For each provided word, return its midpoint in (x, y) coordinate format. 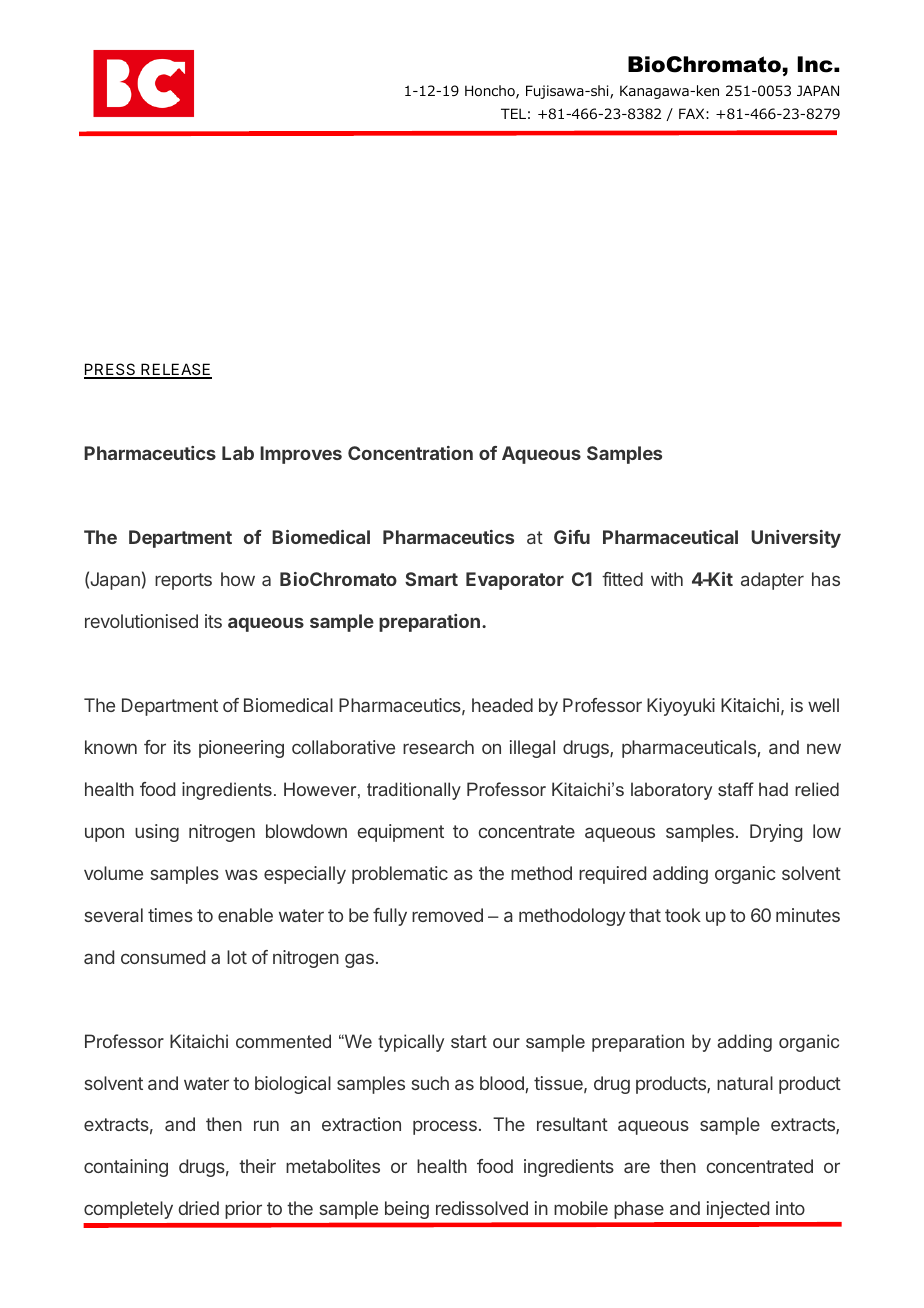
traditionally (414, 791)
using (157, 833)
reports (183, 581)
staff (736, 789)
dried (199, 1208)
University (796, 539)
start (469, 1041)
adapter (772, 581)
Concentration (410, 453)
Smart (431, 579)
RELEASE (175, 370)
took (683, 915)
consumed (163, 957)
